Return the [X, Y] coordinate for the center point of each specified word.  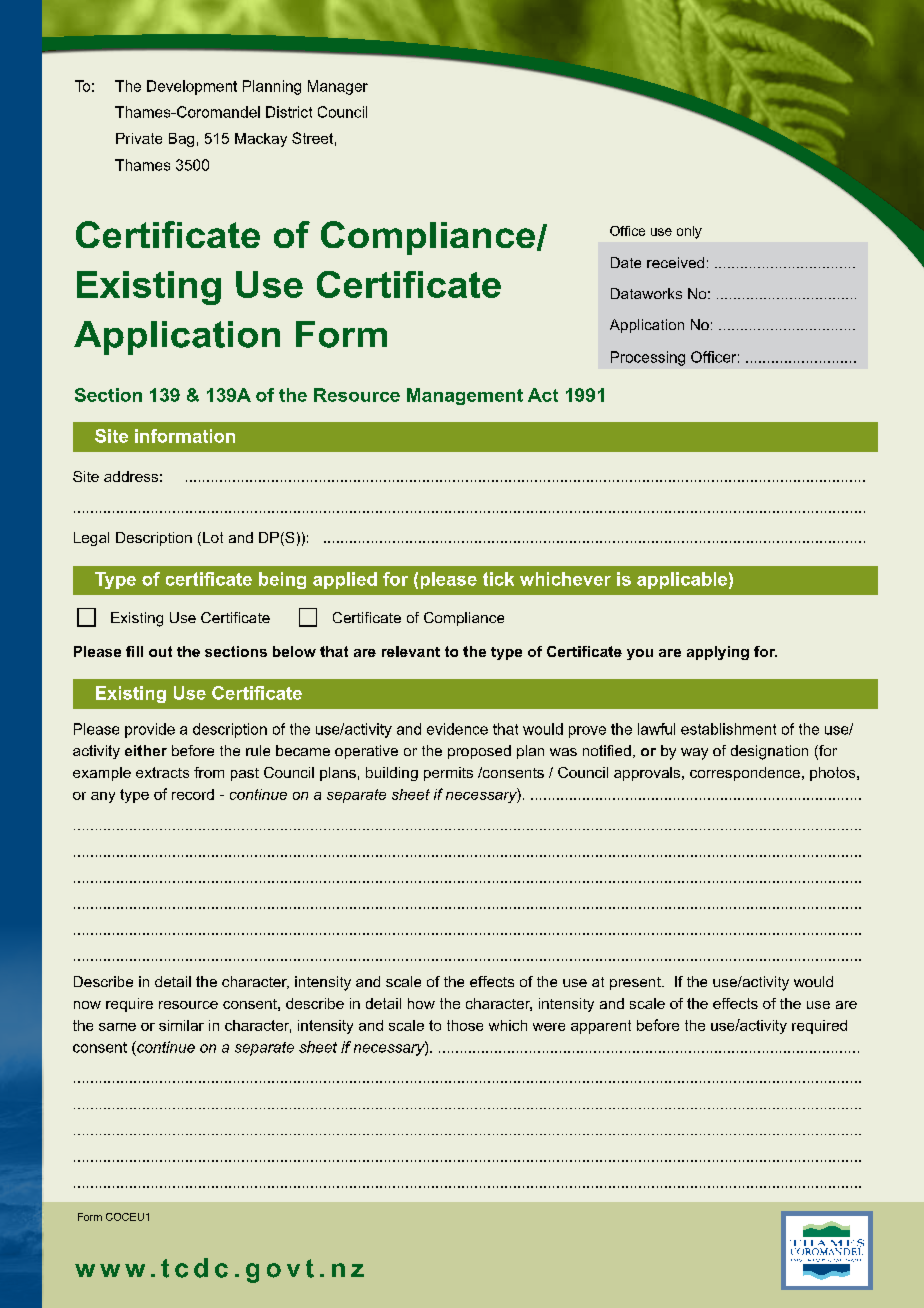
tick [498, 579]
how [421, 1003]
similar [181, 1025]
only [689, 232]
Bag [181, 140]
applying [718, 653]
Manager [338, 87]
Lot [213, 537]
